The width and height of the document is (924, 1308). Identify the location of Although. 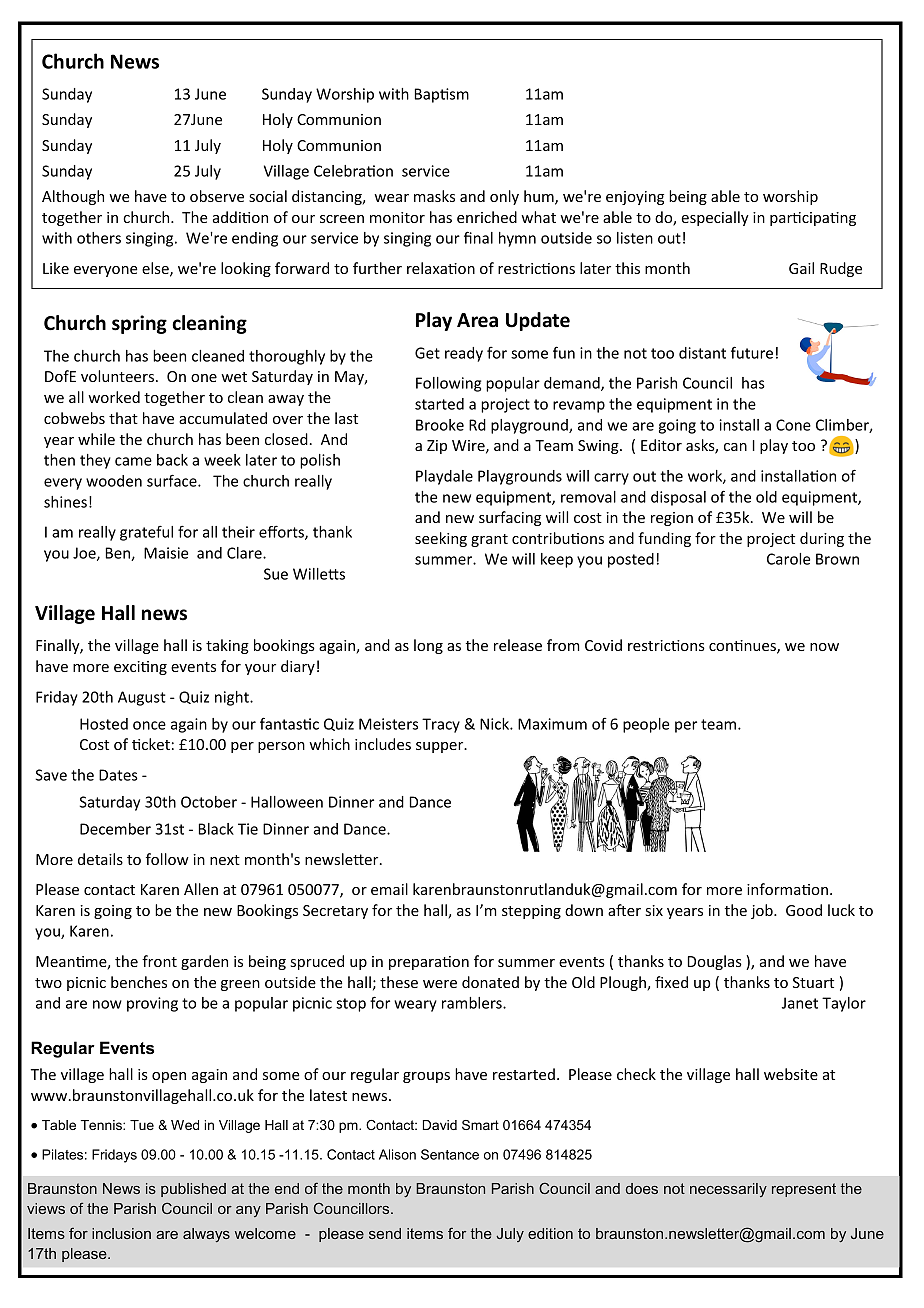
(73, 197).
